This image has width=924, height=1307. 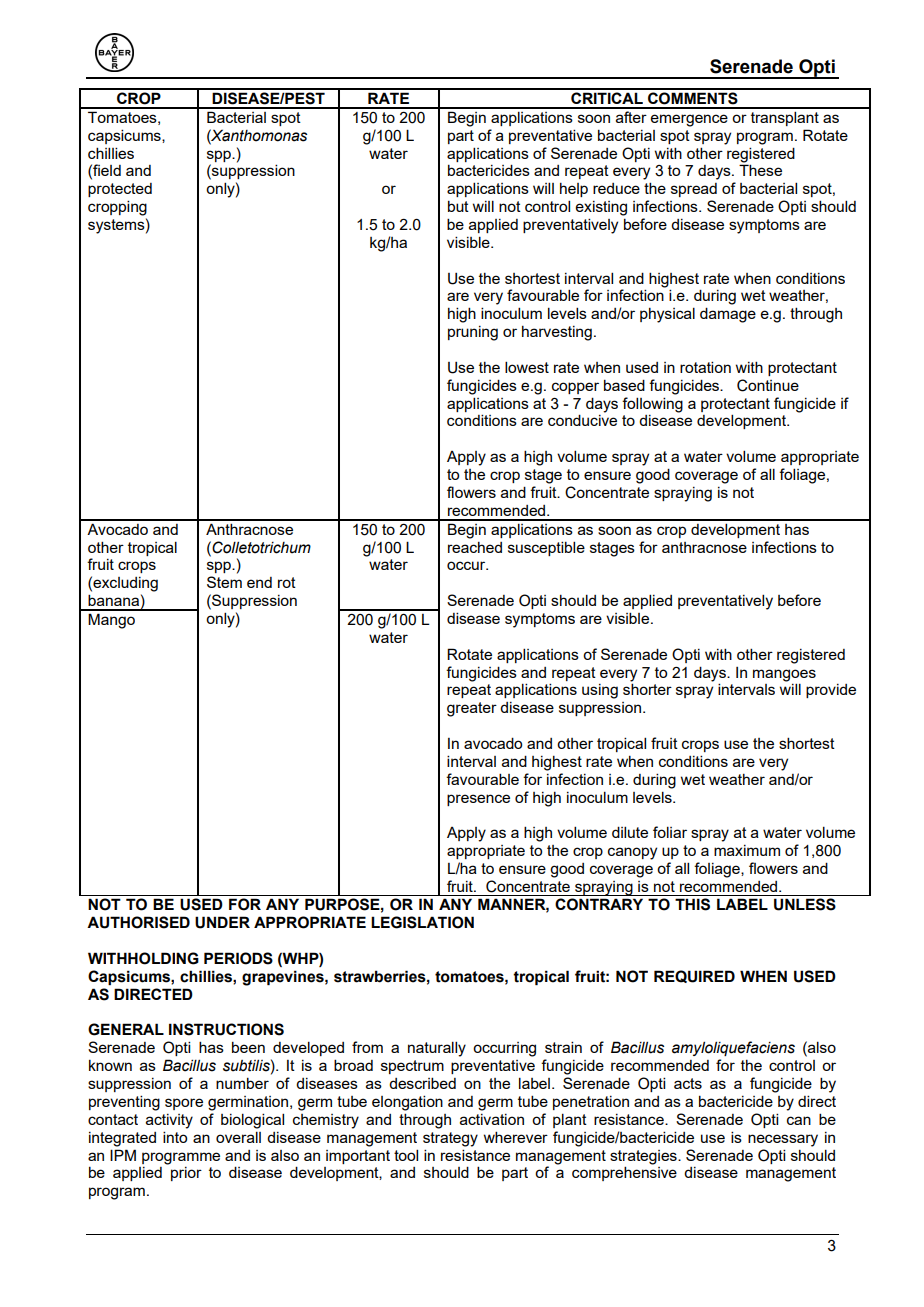 What do you see at coordinates (546, 548) in the image?
I see `susceptible` at bounding box center [546, 548].
